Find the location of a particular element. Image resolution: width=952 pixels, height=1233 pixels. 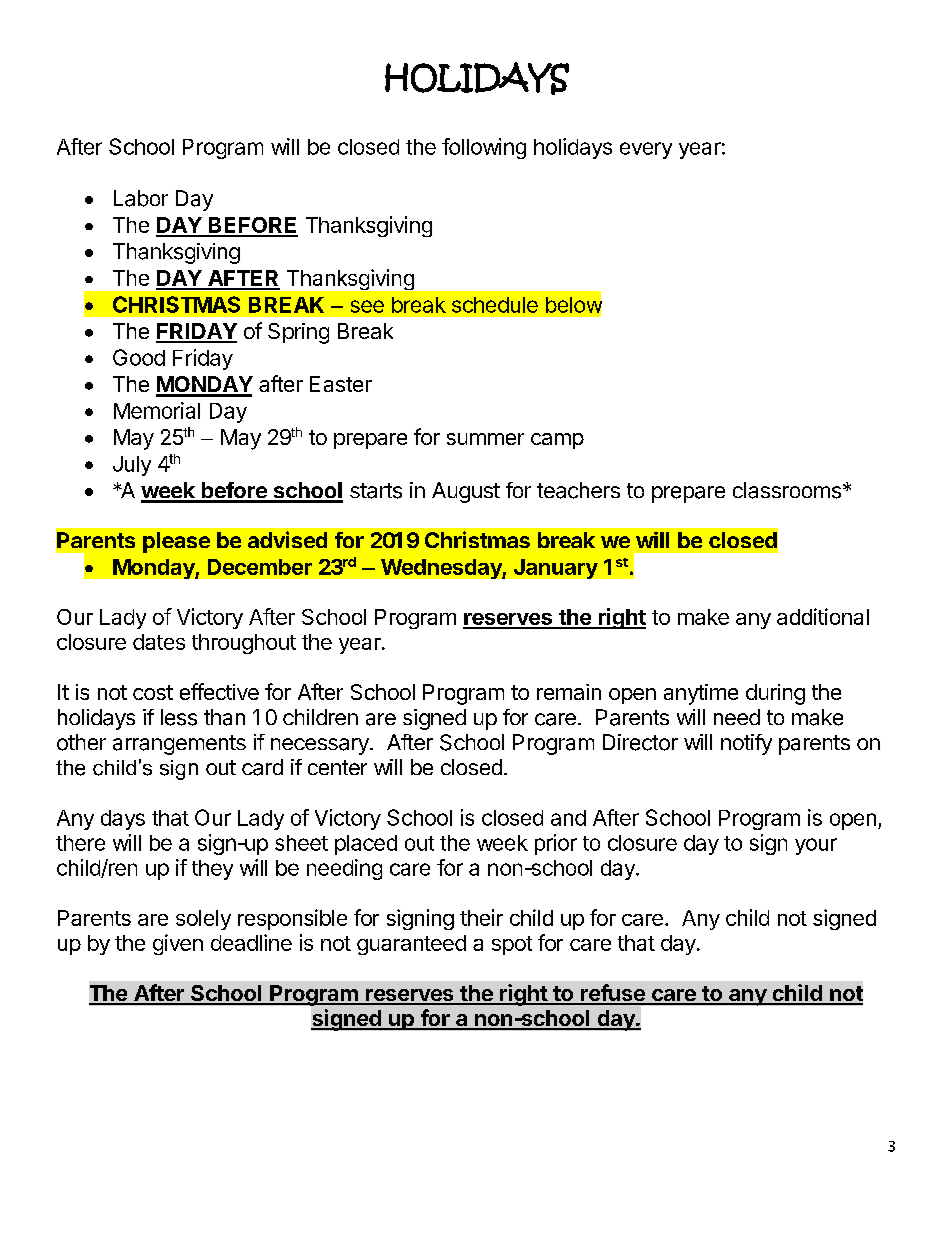

Labor is located at coordinates (141, 198).
